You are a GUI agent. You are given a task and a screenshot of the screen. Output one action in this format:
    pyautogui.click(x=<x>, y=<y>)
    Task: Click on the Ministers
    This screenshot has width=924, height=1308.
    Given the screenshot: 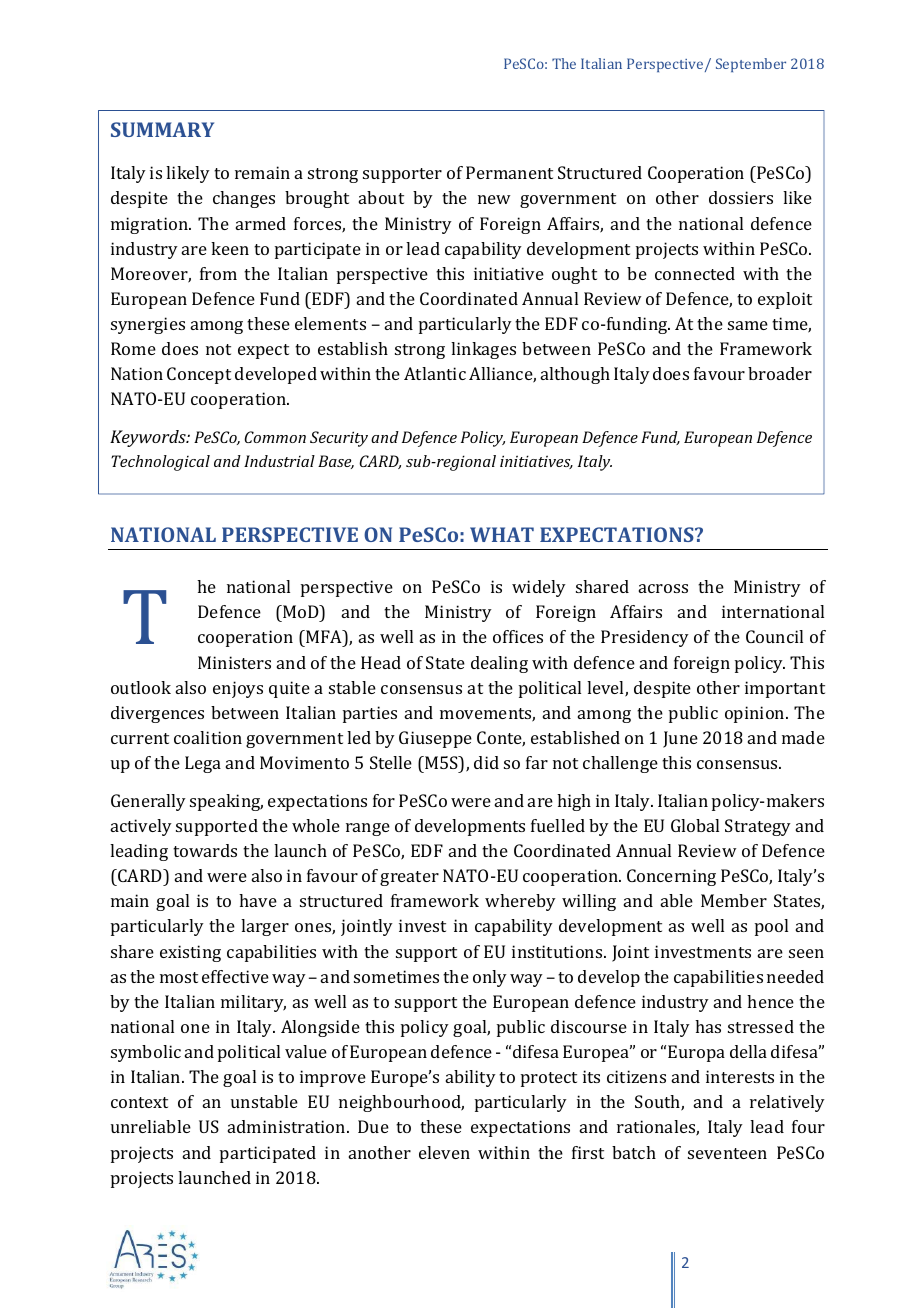 What is the action you would take?
    pyautogui.click(x=234, y=662)
